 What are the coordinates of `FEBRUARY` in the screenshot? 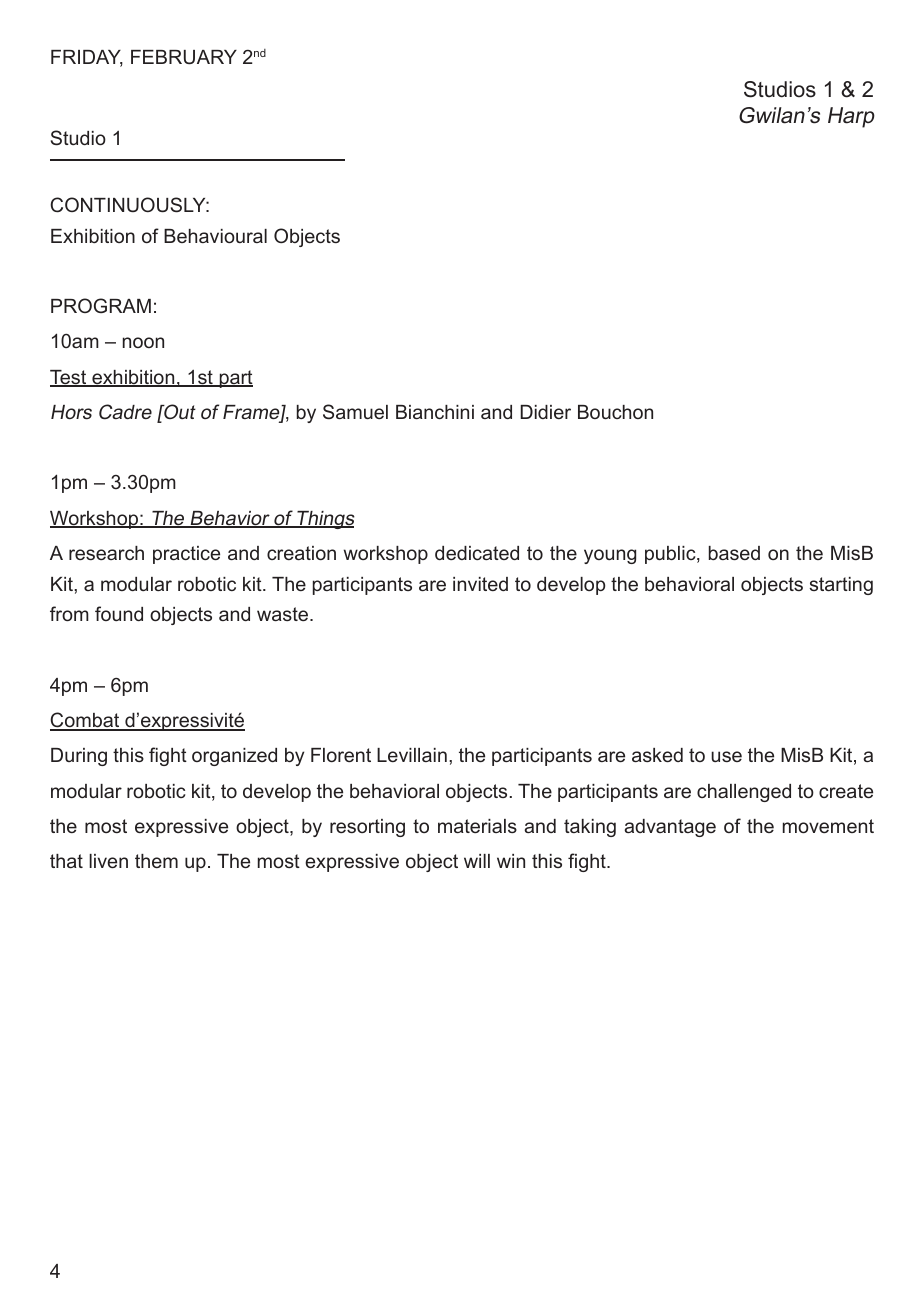 It's located at (184, 57).
